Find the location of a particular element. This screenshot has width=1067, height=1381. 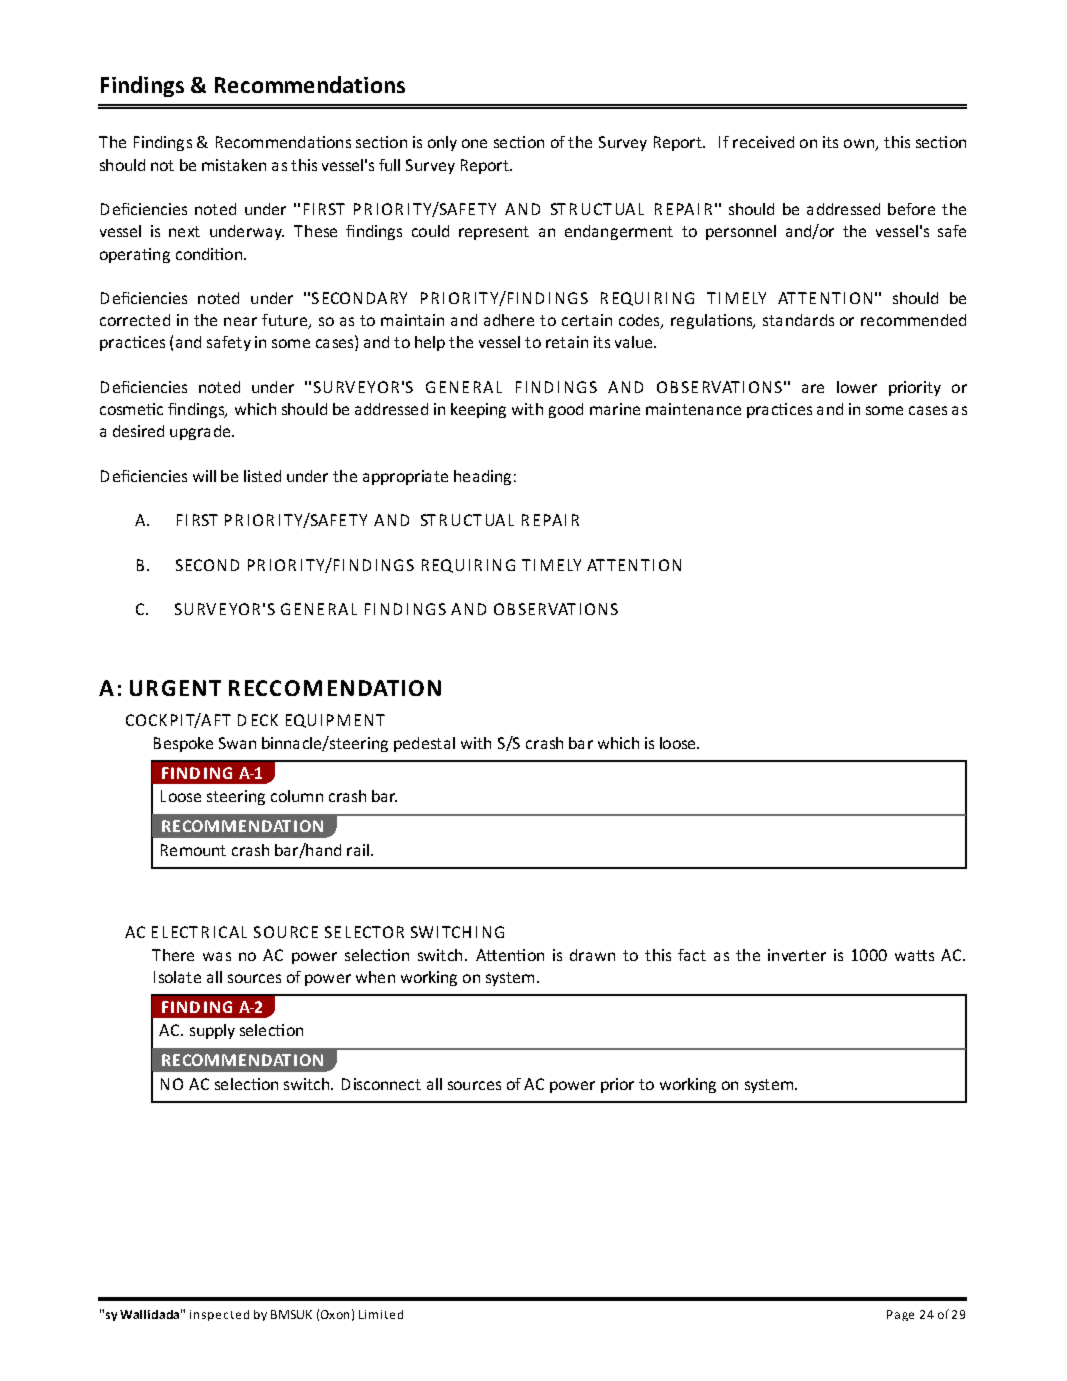

inverter is located at coordinates (797, 955).
